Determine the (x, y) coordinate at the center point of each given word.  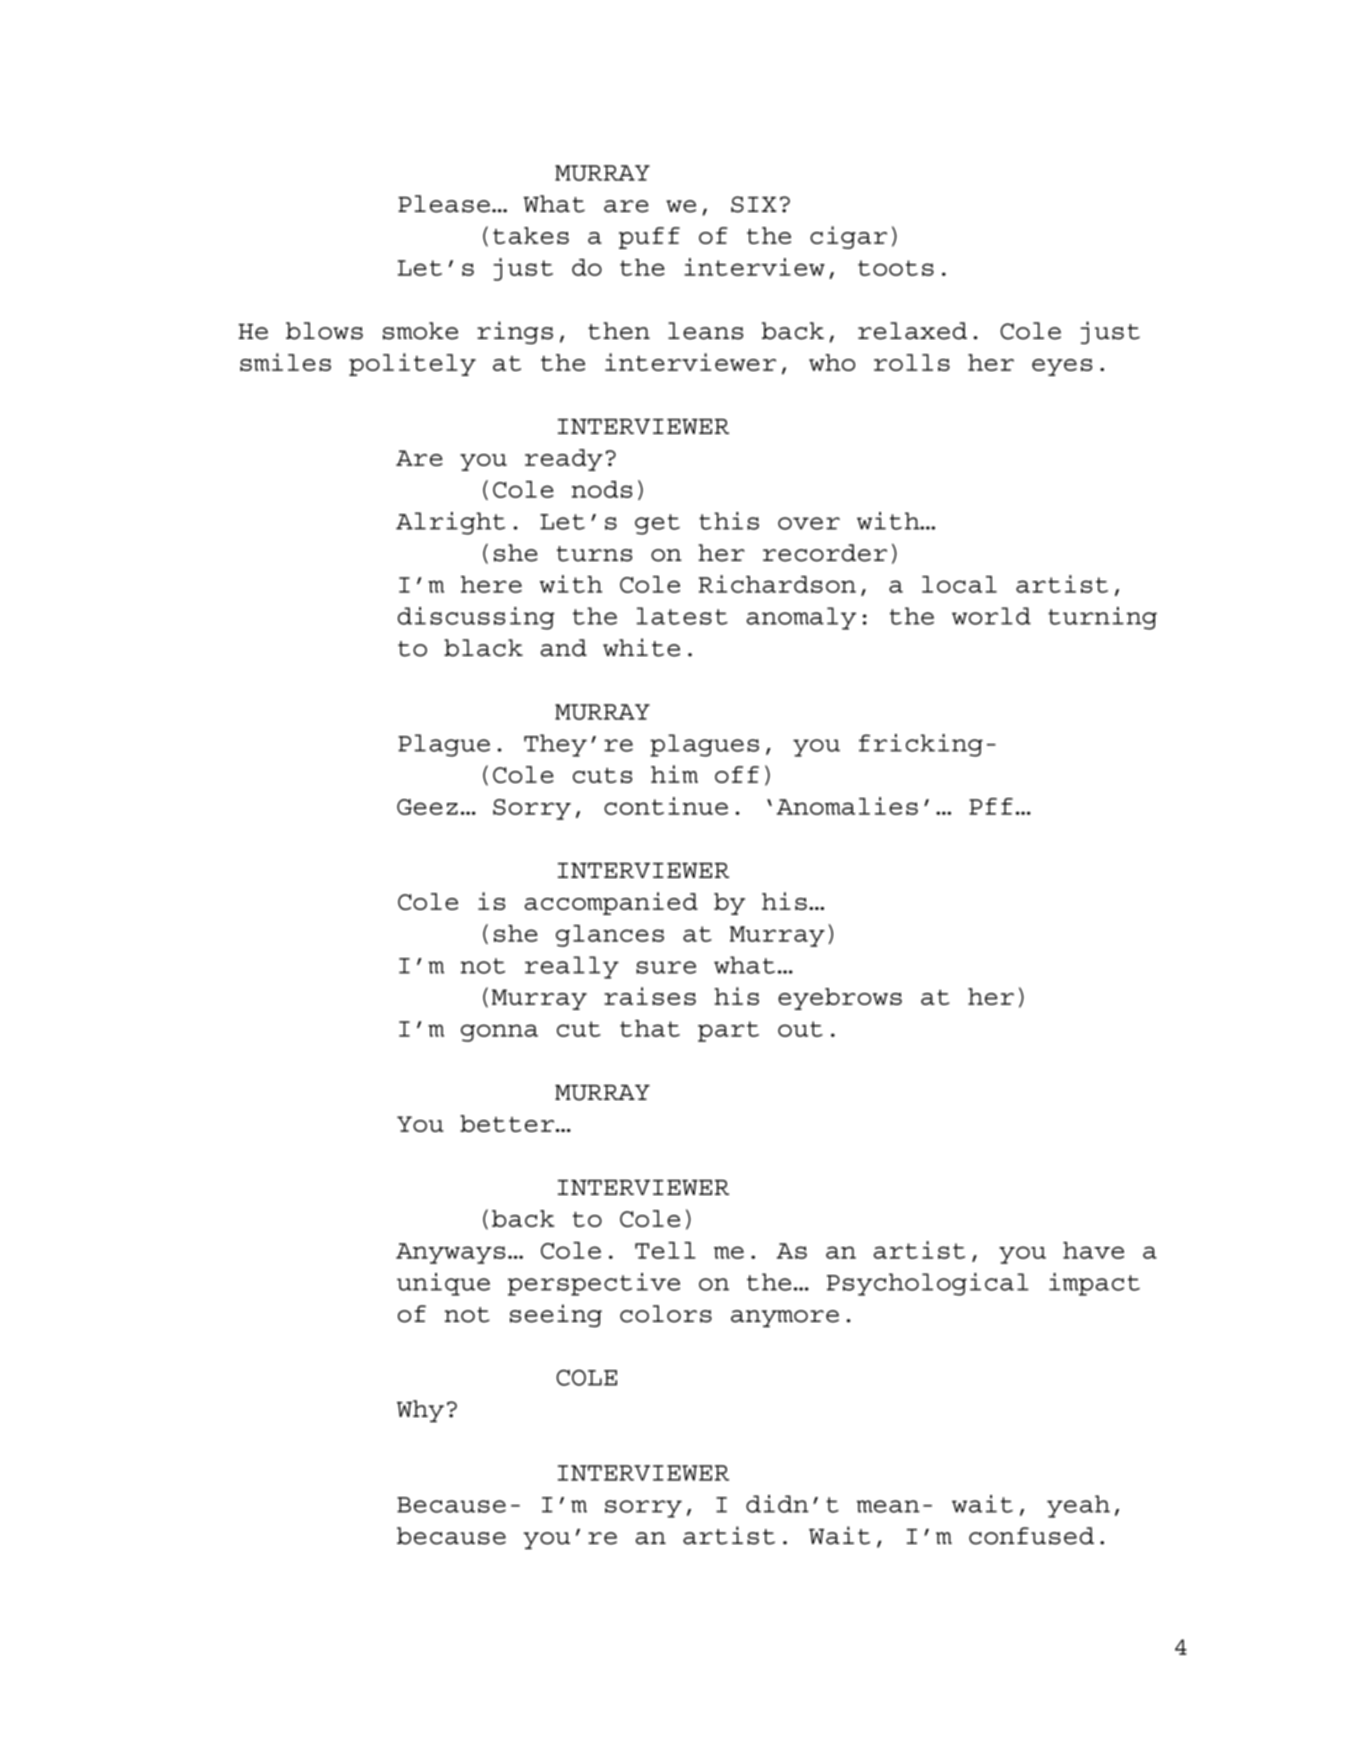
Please (444, 204)
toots (896, 268)
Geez (427, 807)
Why (420, 1411)
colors (666, 1314)
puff (649, 238)
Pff (991, 806)
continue (666, 806)
